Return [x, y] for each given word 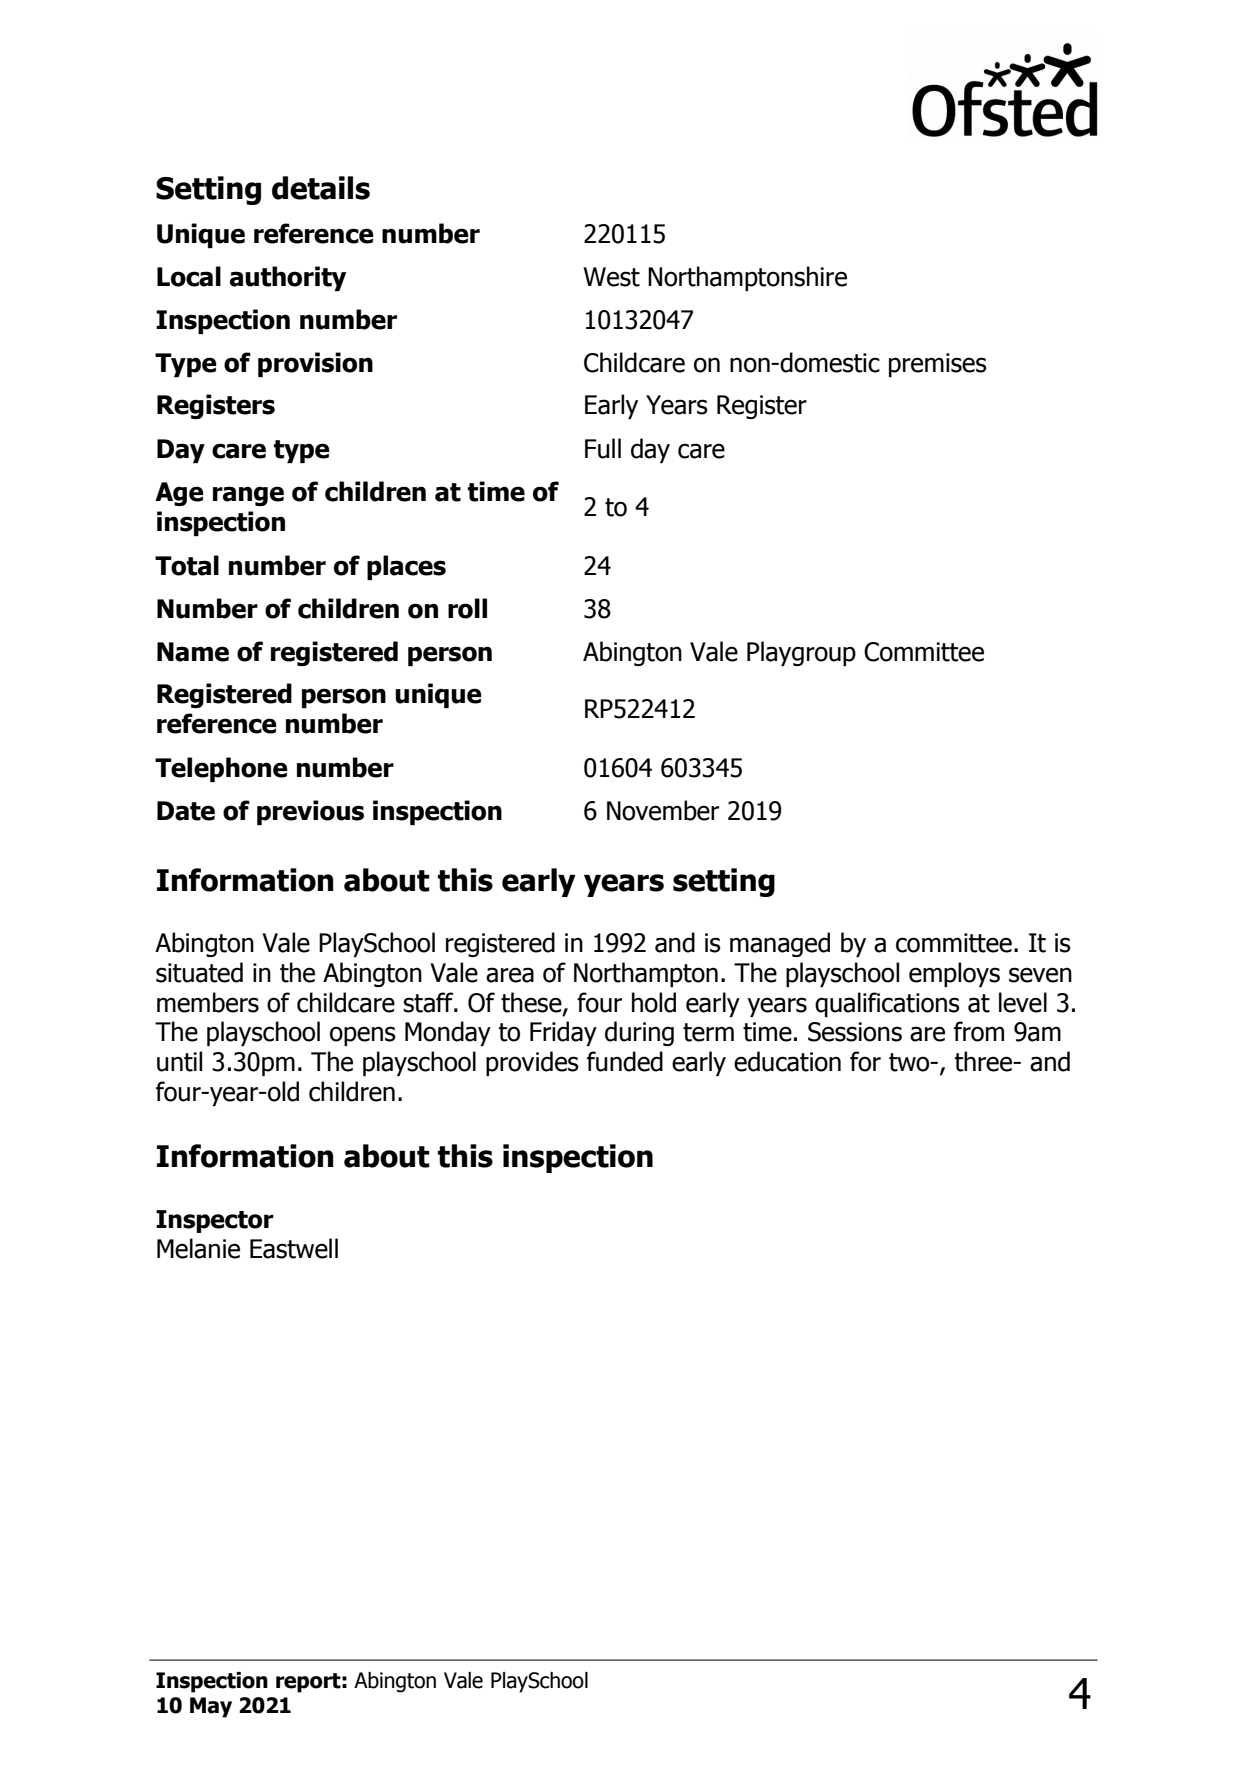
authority [288, 278]
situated [199, 972]
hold [654, 1002]
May [211, 1707]
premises [938, 365]
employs [954, 974]
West [612, 277]
